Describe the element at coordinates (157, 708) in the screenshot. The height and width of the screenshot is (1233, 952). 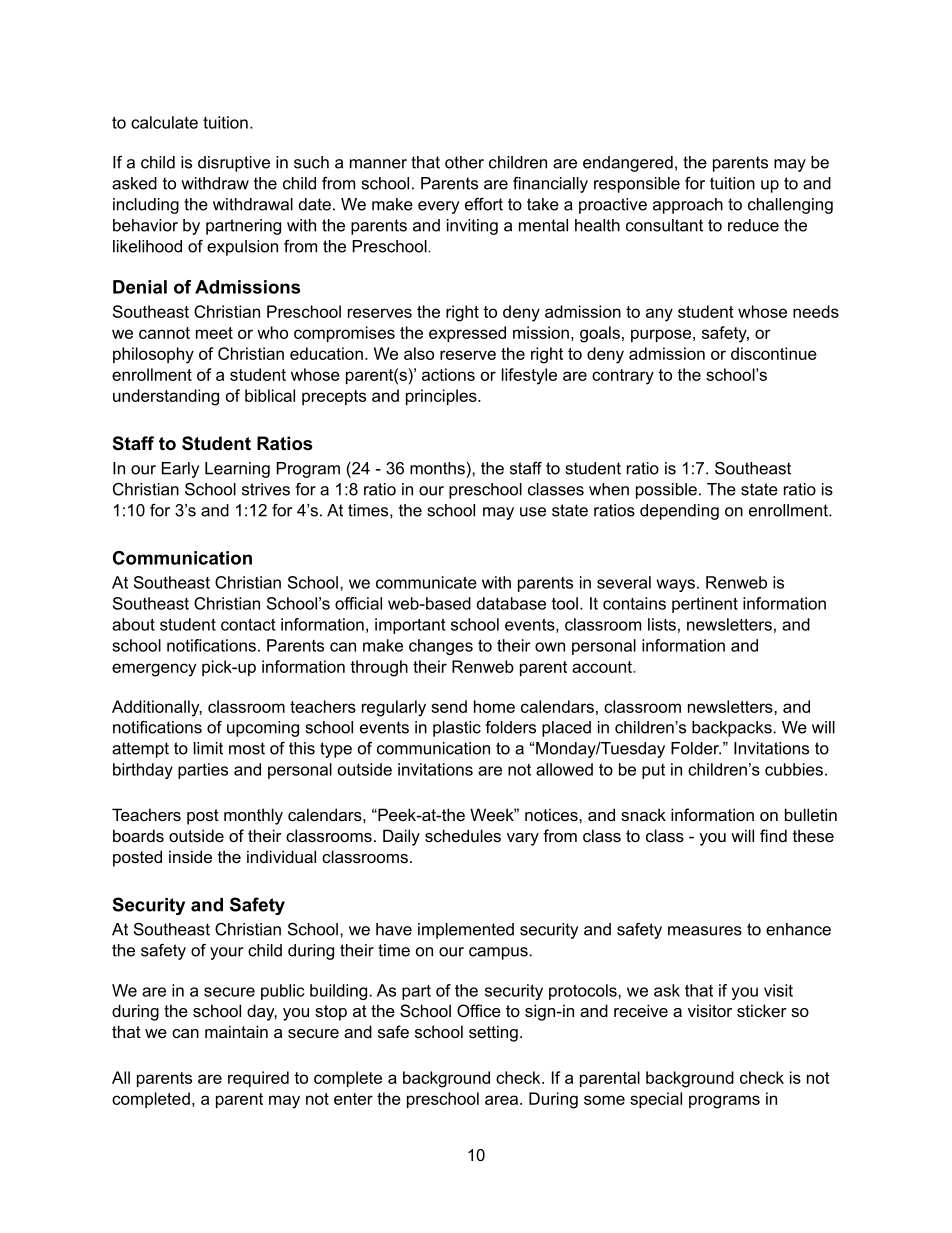
I see `Additionally` at that location.
